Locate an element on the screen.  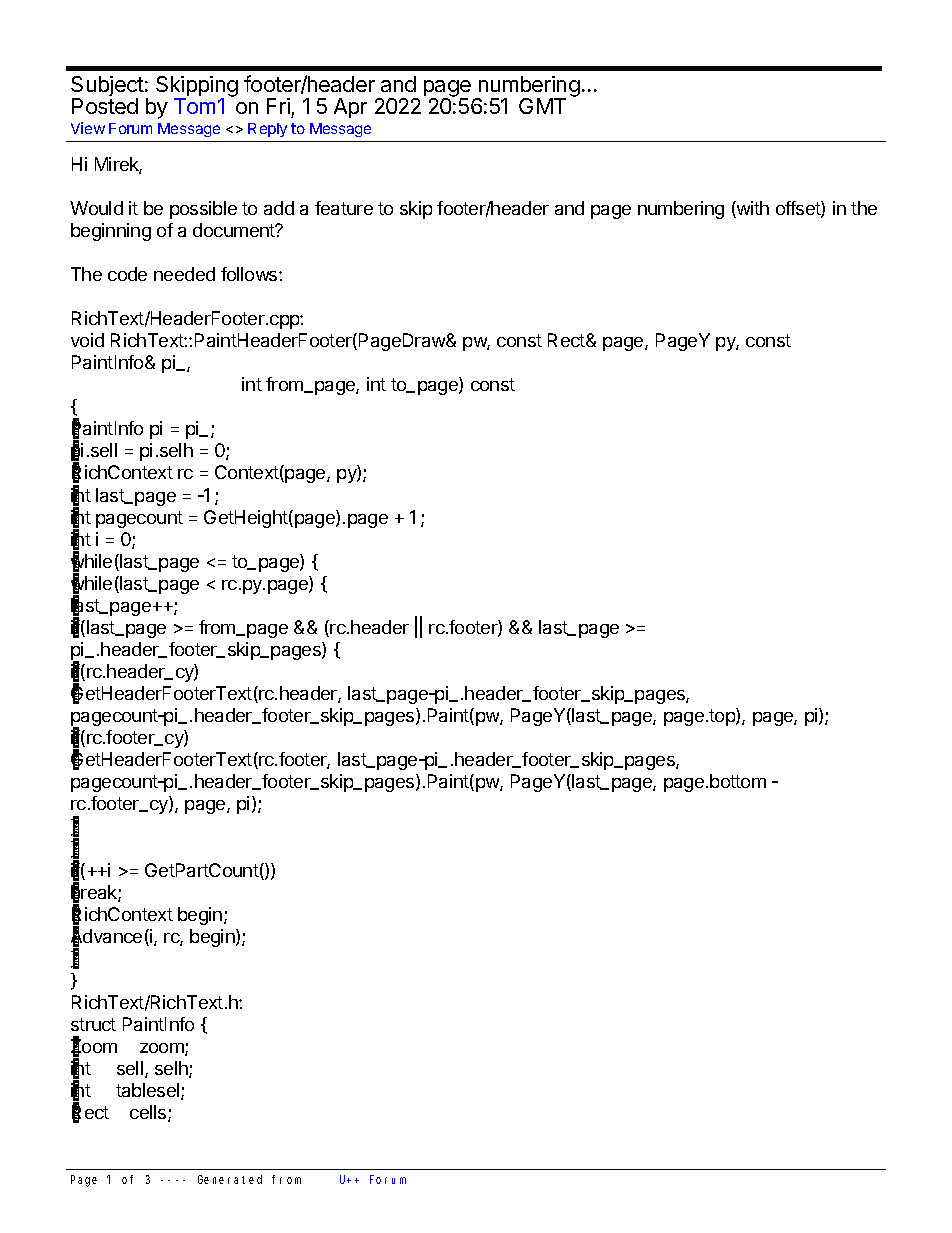
struct is located at coordinates (93, 1024).
